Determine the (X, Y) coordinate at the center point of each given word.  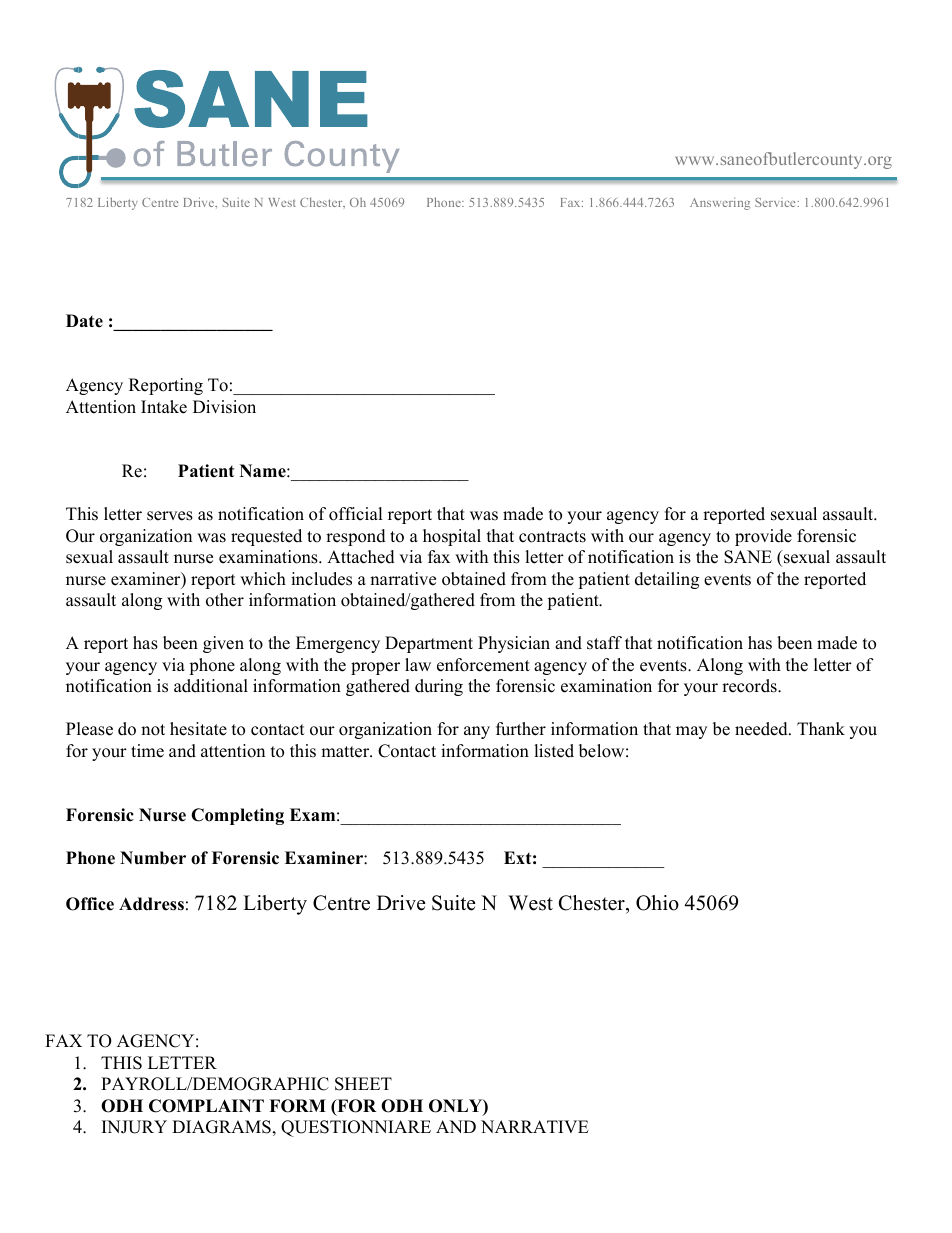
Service (776, 202)
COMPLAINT (206, 1106)
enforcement (483, 665)
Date (84, 321)
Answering (720, 203)
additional (211, 686)
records (750, 686)
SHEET (363, 1084)
